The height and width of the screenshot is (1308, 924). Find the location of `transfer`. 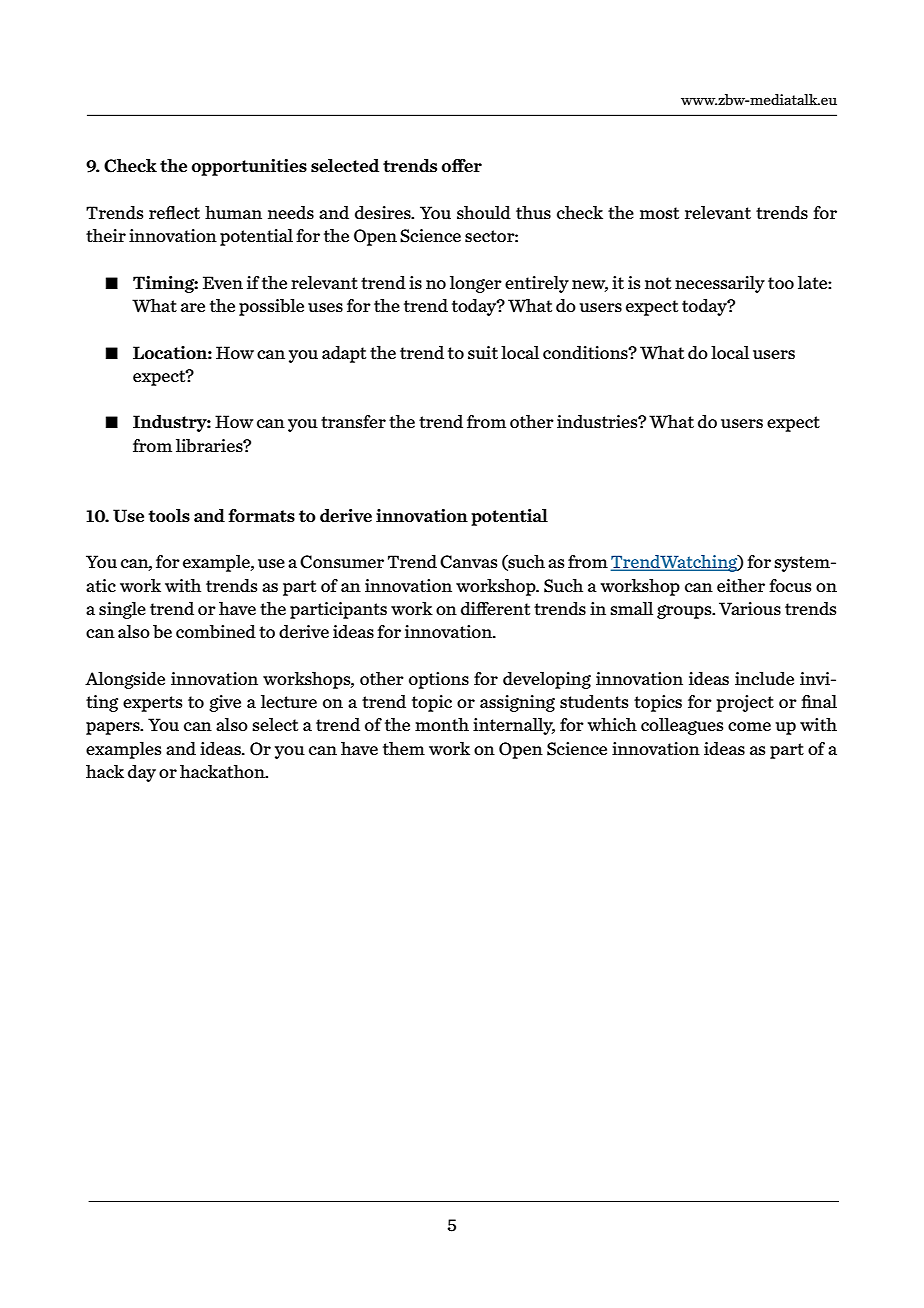

transfer is located at coordinates (353, 421).
